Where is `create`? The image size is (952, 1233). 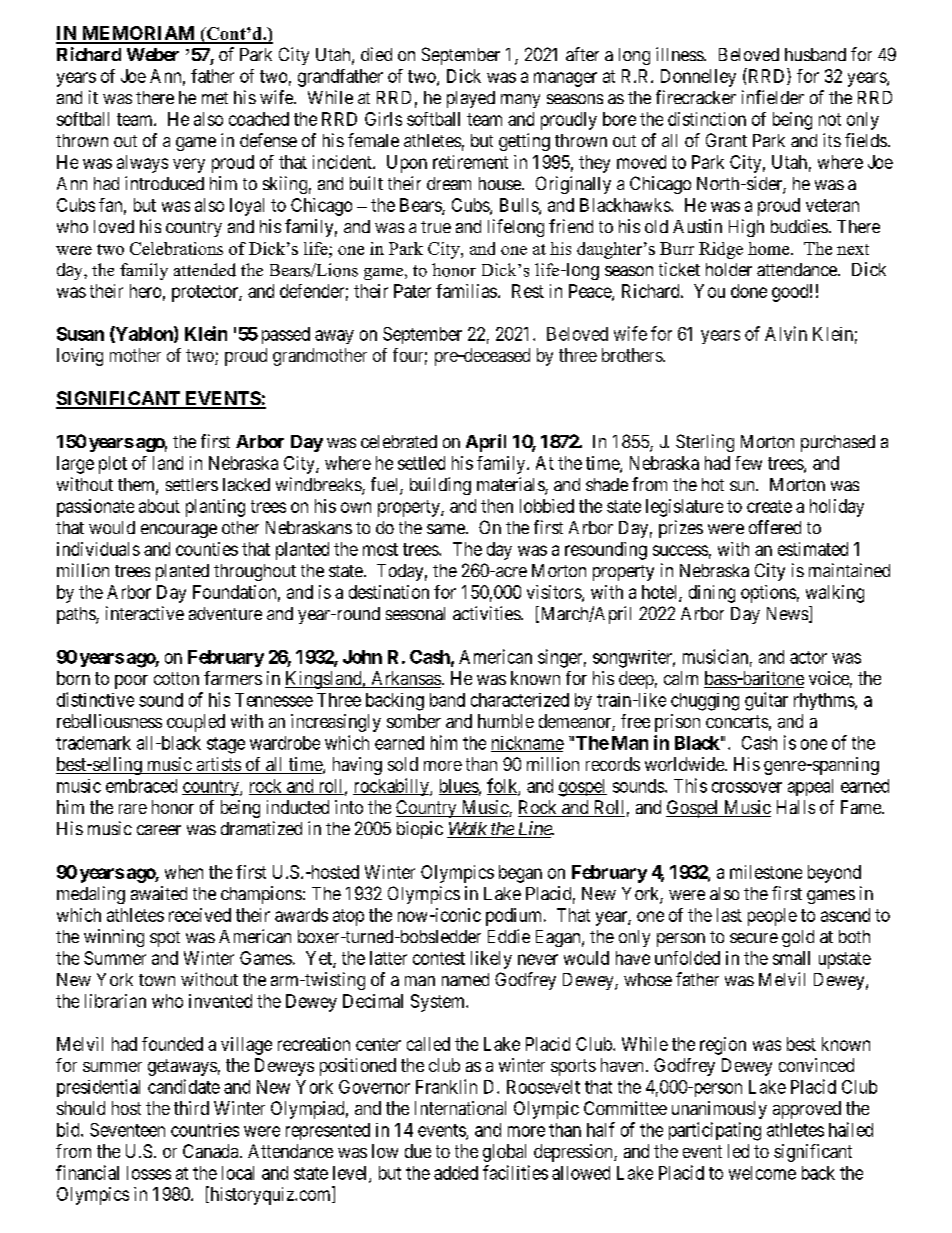 create is located at coordinates (769, 506).
